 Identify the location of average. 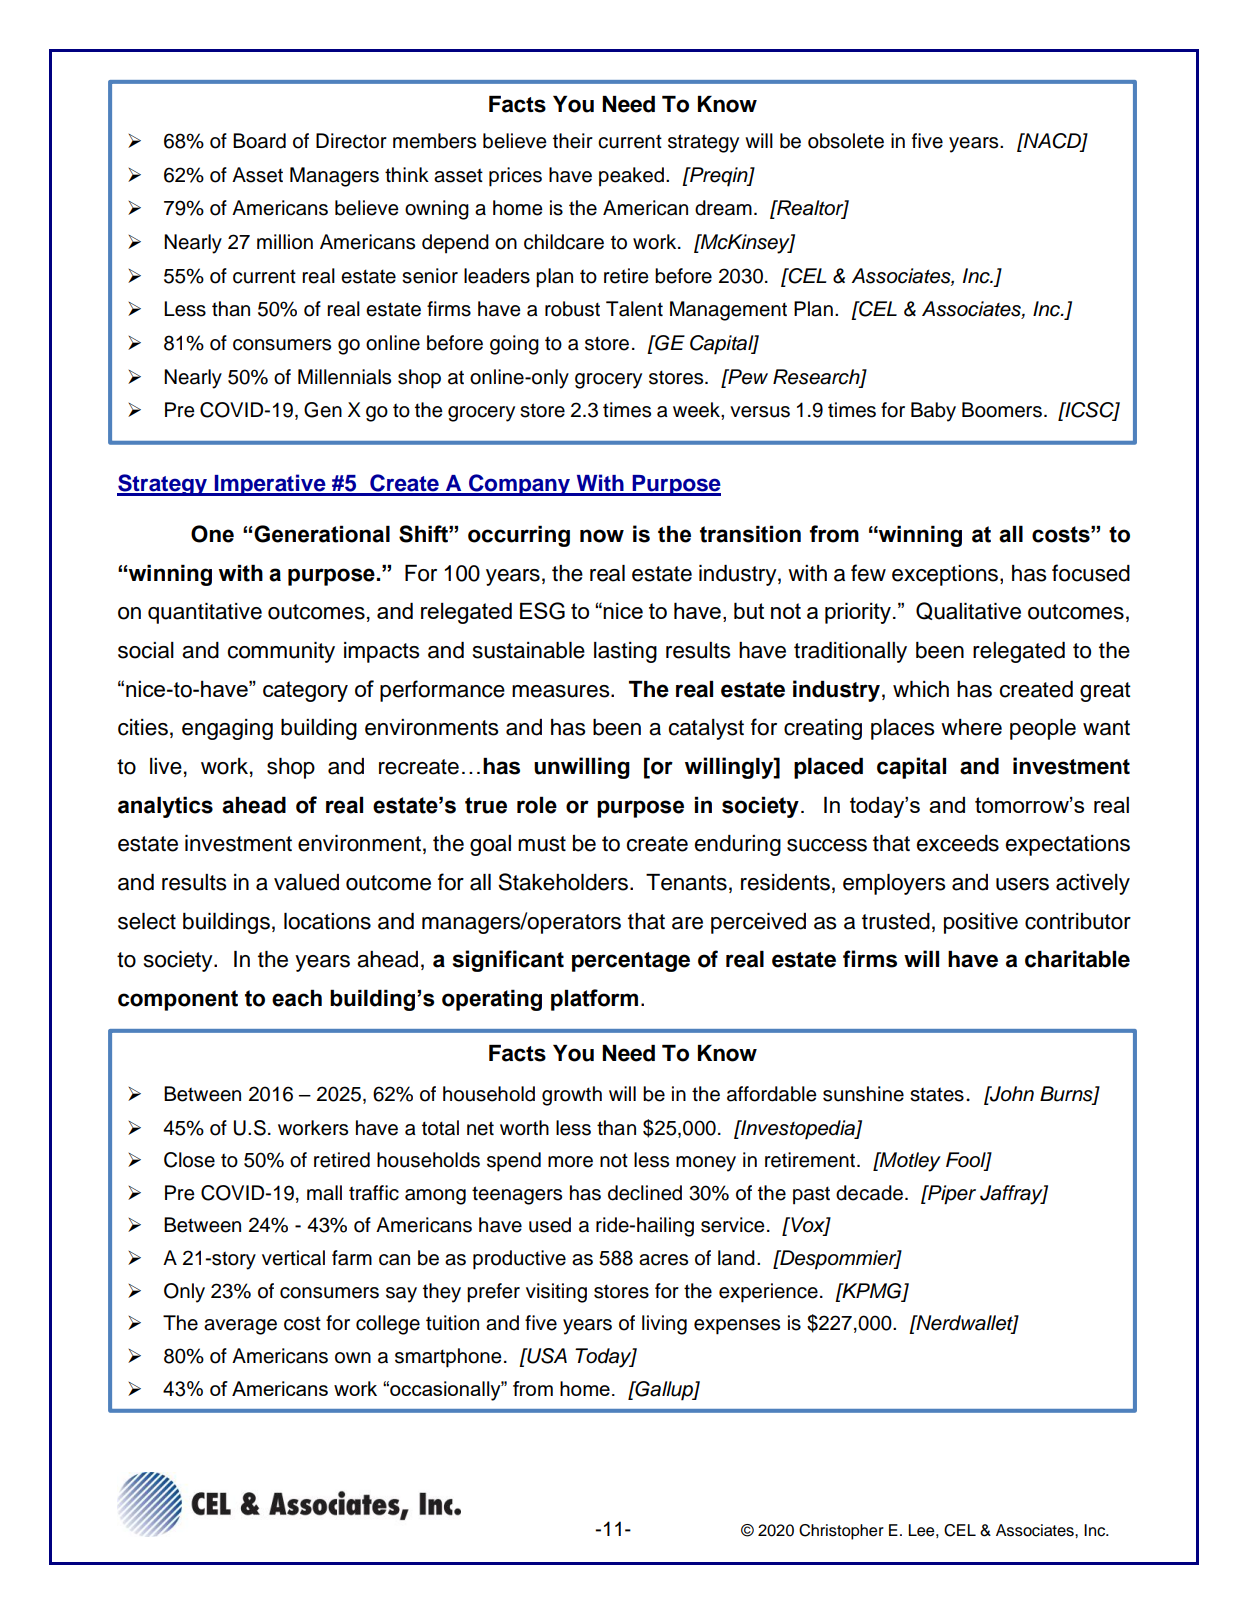
(240, 1327).
